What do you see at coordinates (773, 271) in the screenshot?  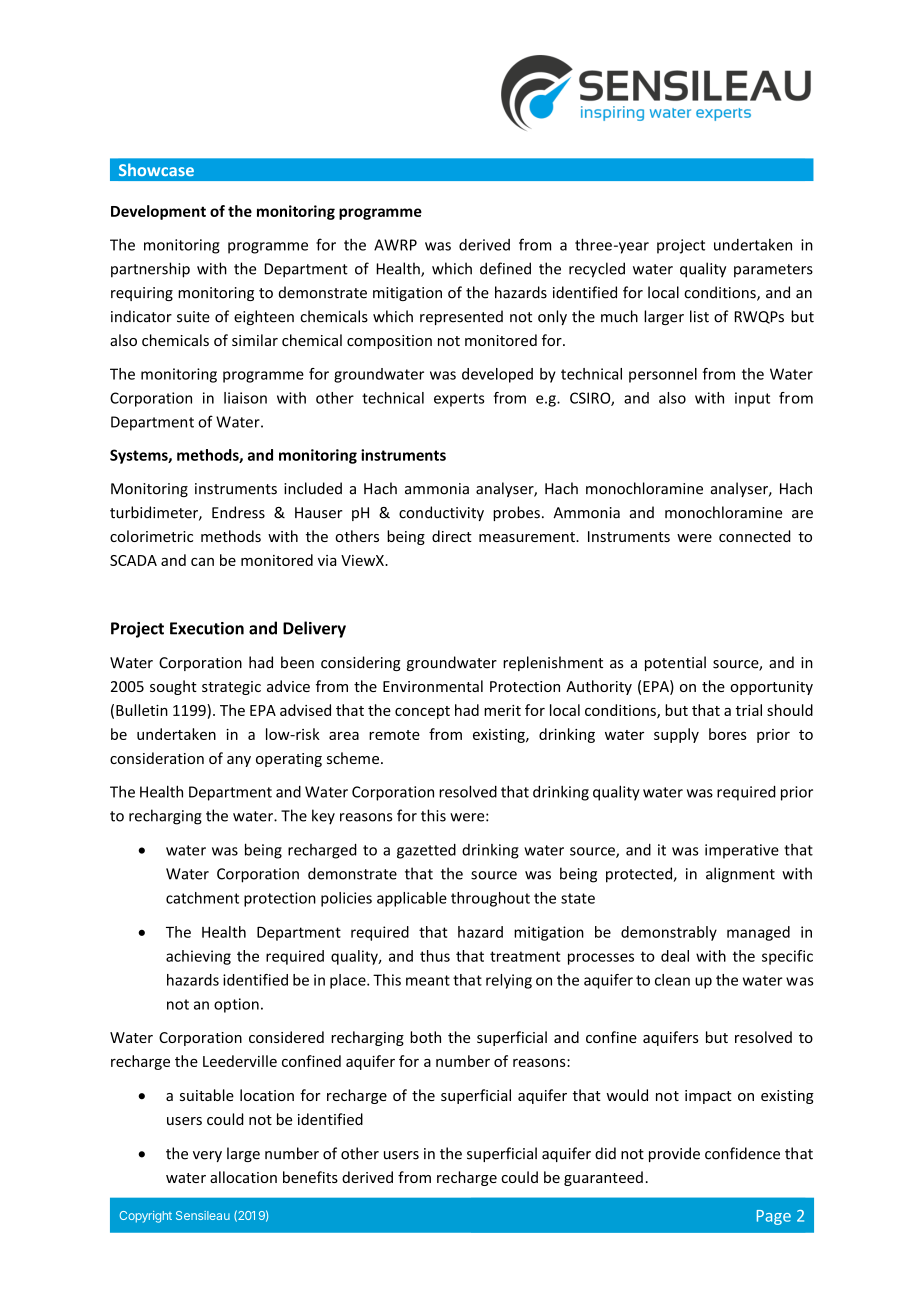 I see `parameters` at bounding box center [773, 271].
